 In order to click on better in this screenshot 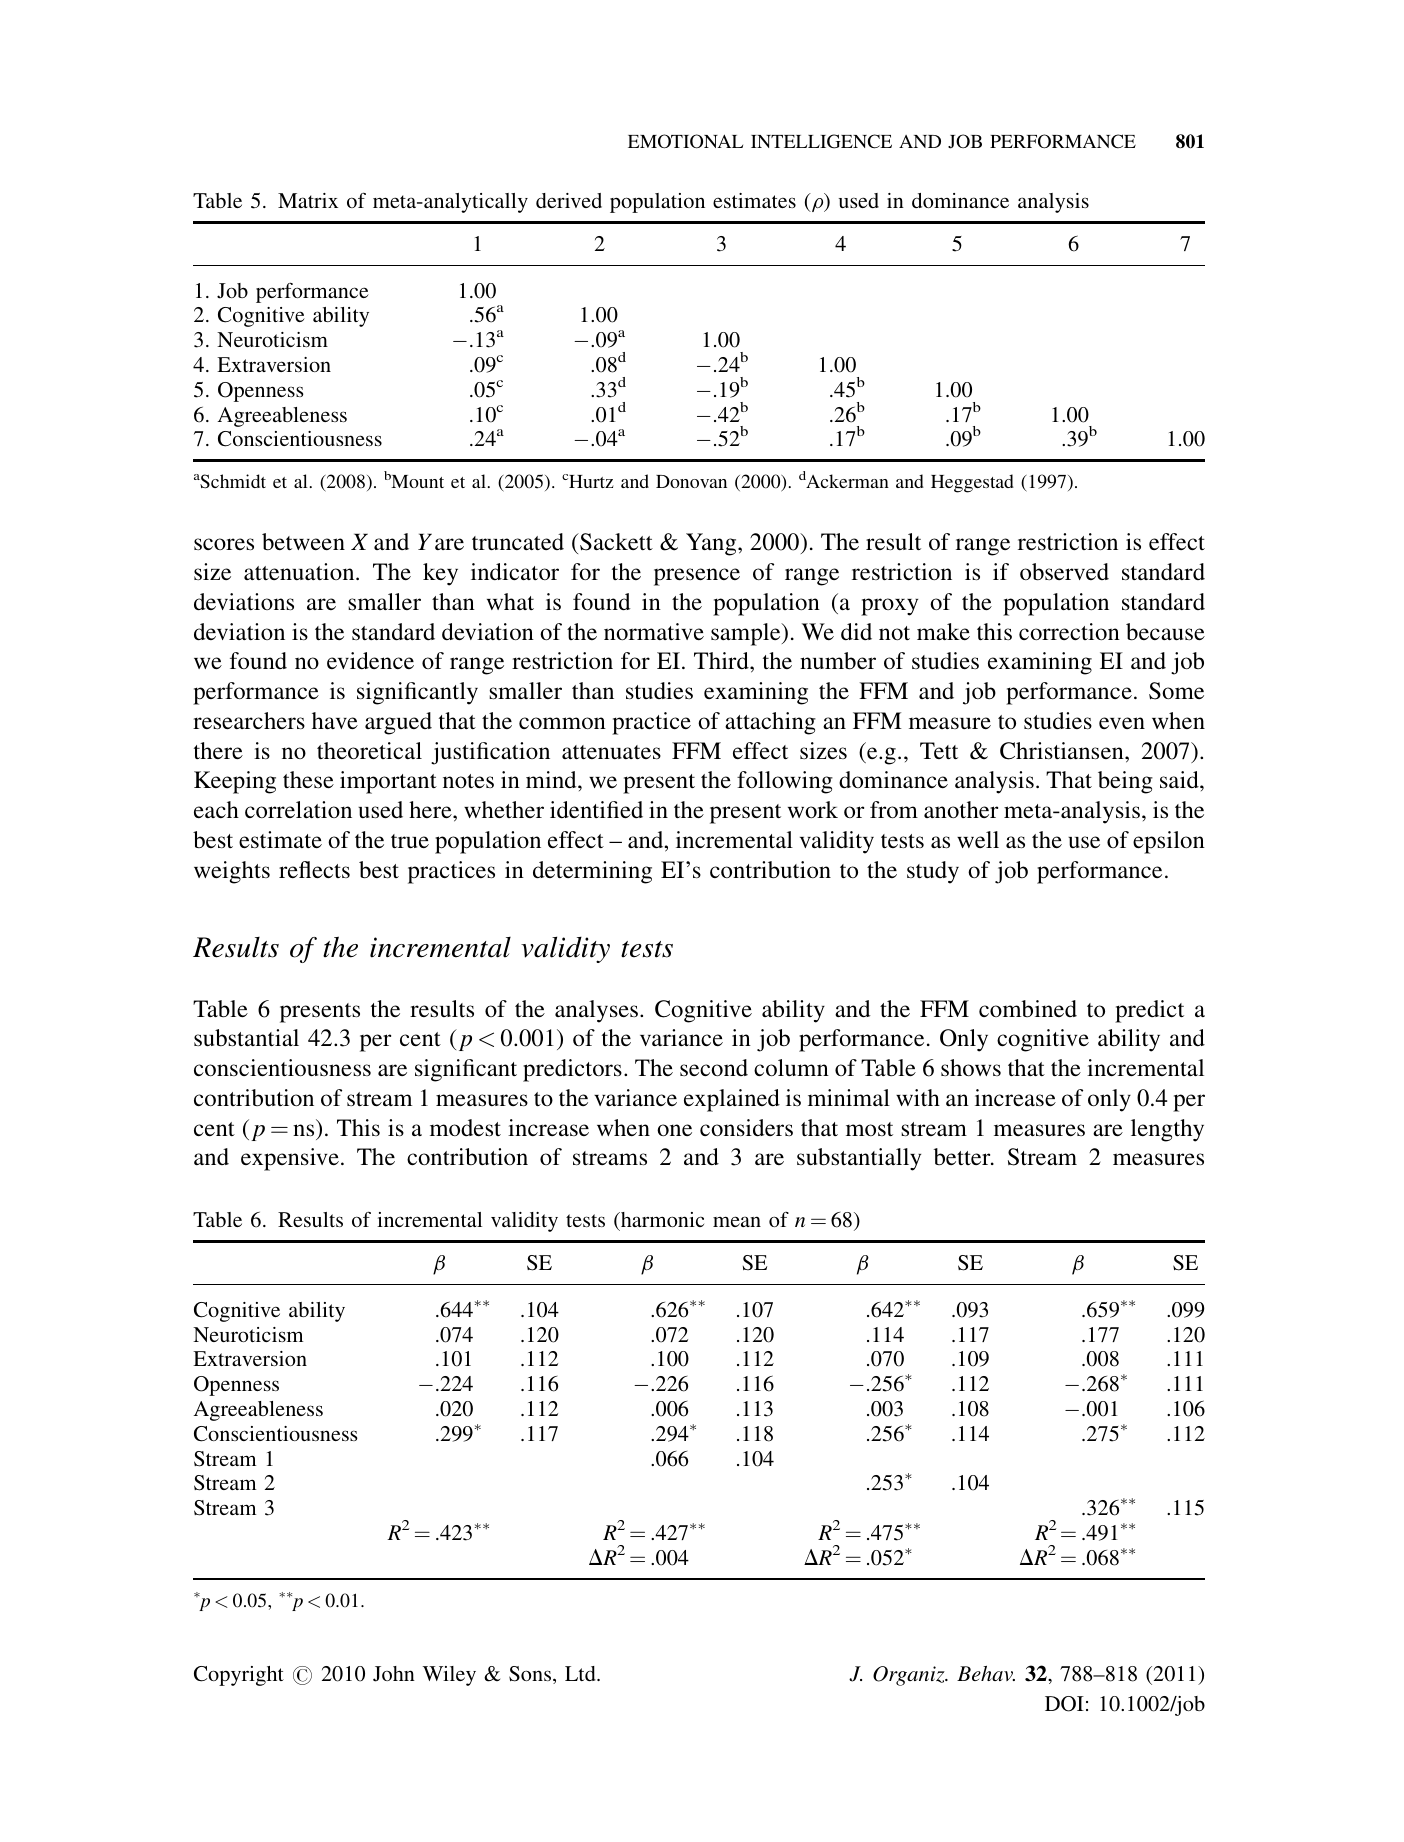, I will do `click(963, 1156)`.
